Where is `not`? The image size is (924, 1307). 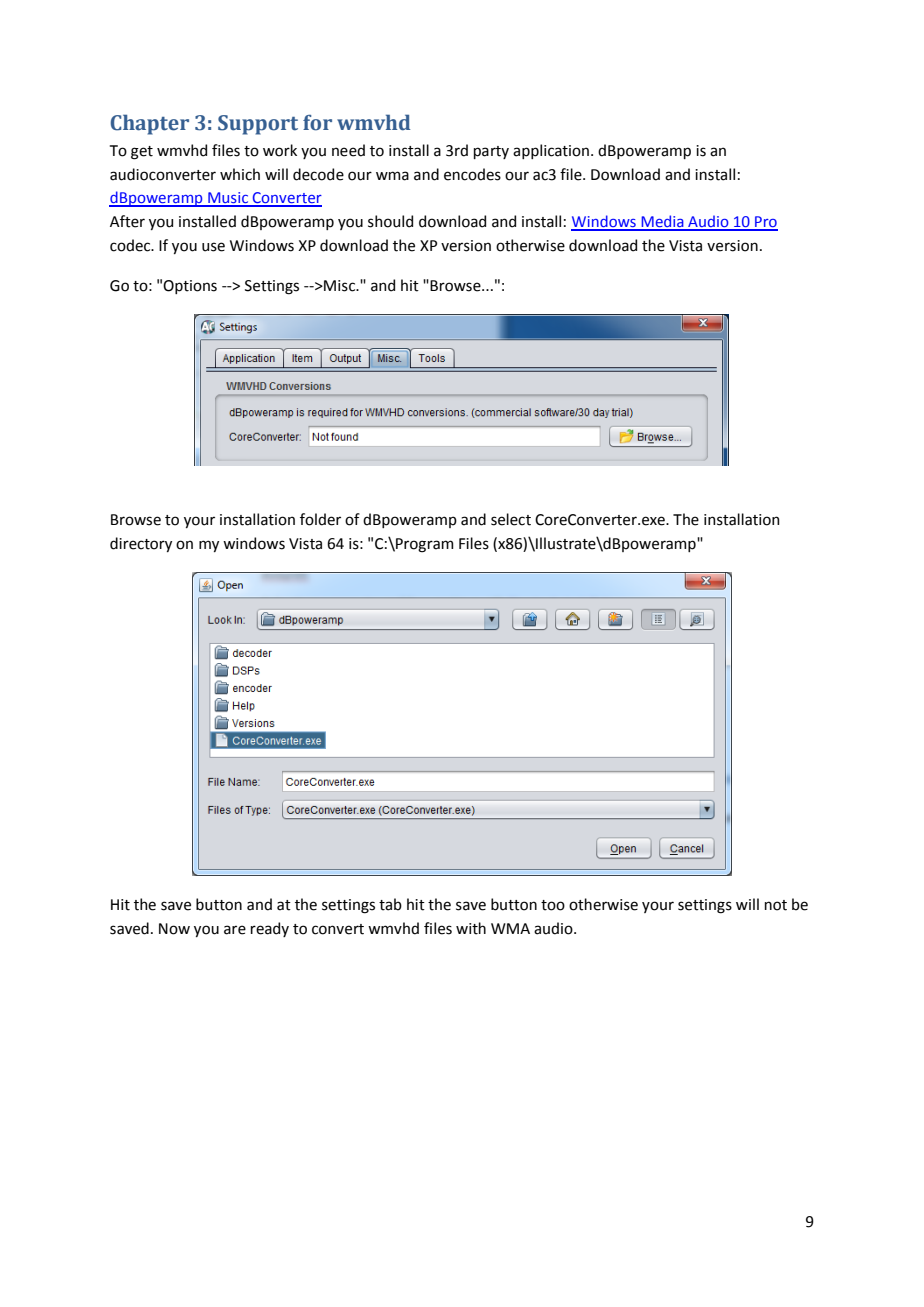
not is located at coordinates (776, 905).
